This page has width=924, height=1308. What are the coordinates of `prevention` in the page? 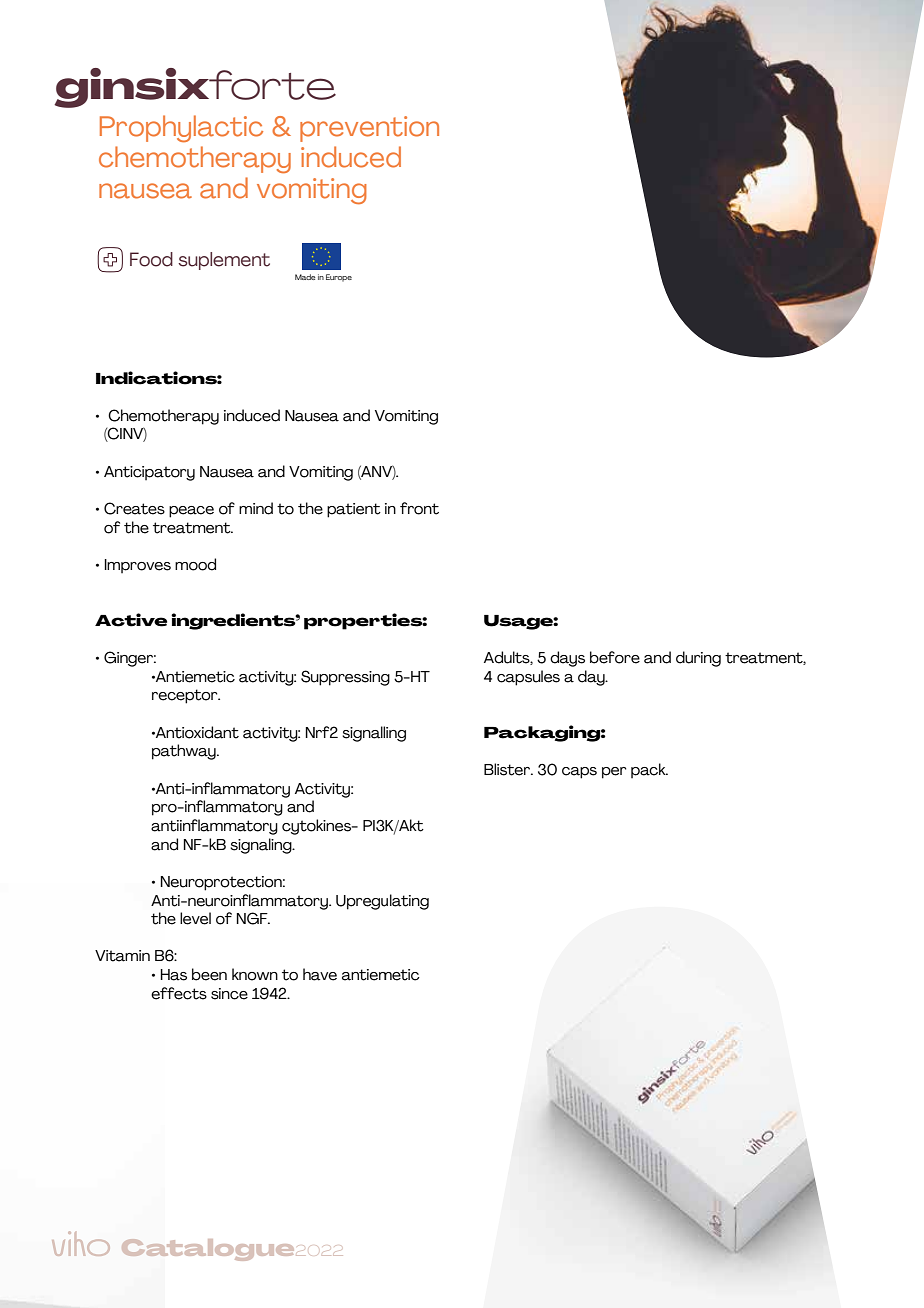 It's located at (369, 129).
